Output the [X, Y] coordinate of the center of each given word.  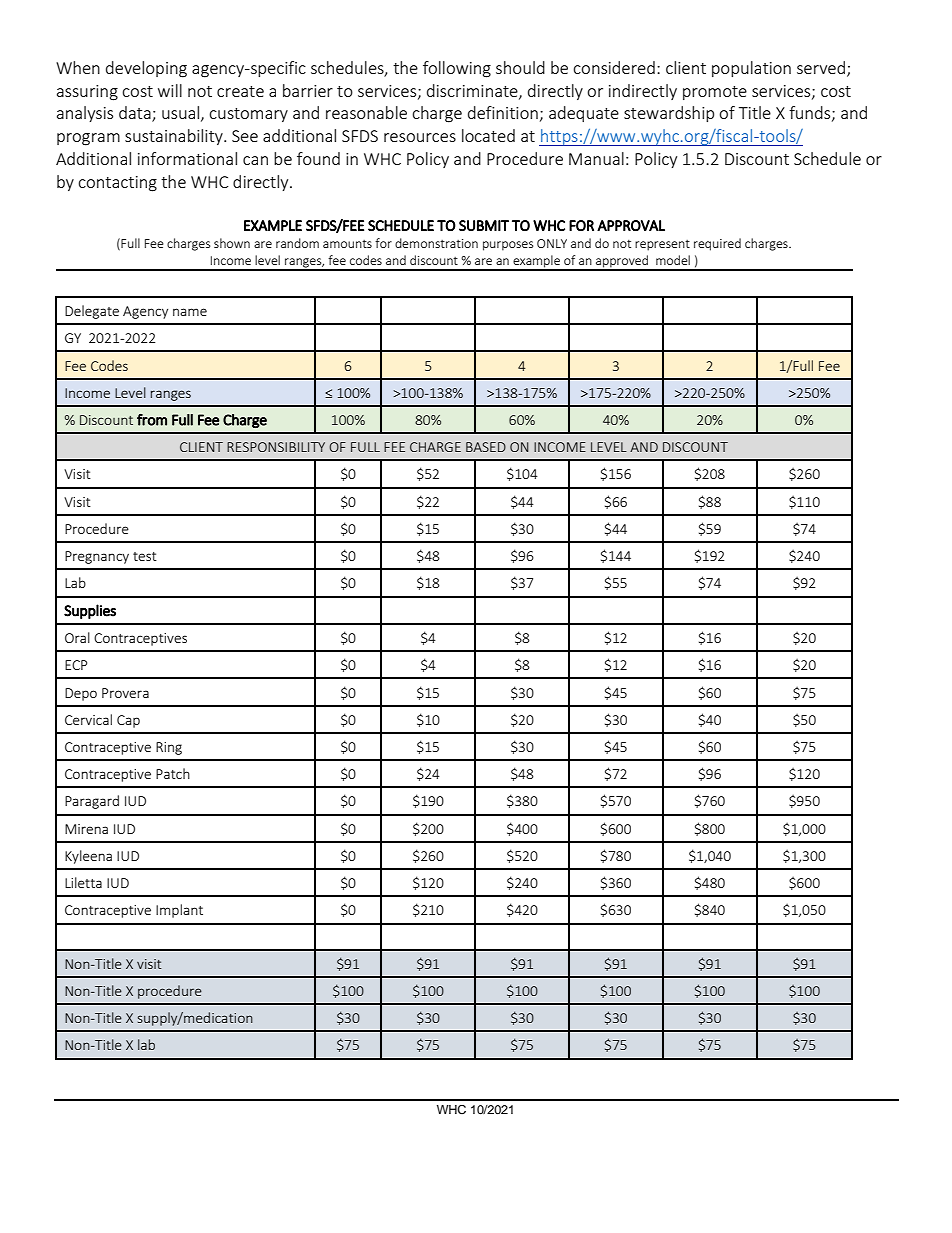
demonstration [436, 243]
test [145, 556]
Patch [173, 773]
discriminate [473, 91]
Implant [179, 911]
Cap [128, 721]
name [190, 312]
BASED [486, 447]
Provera [125, 693]
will [170, 90]
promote [715, 93]
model [673, 260]
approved [622, 262]
